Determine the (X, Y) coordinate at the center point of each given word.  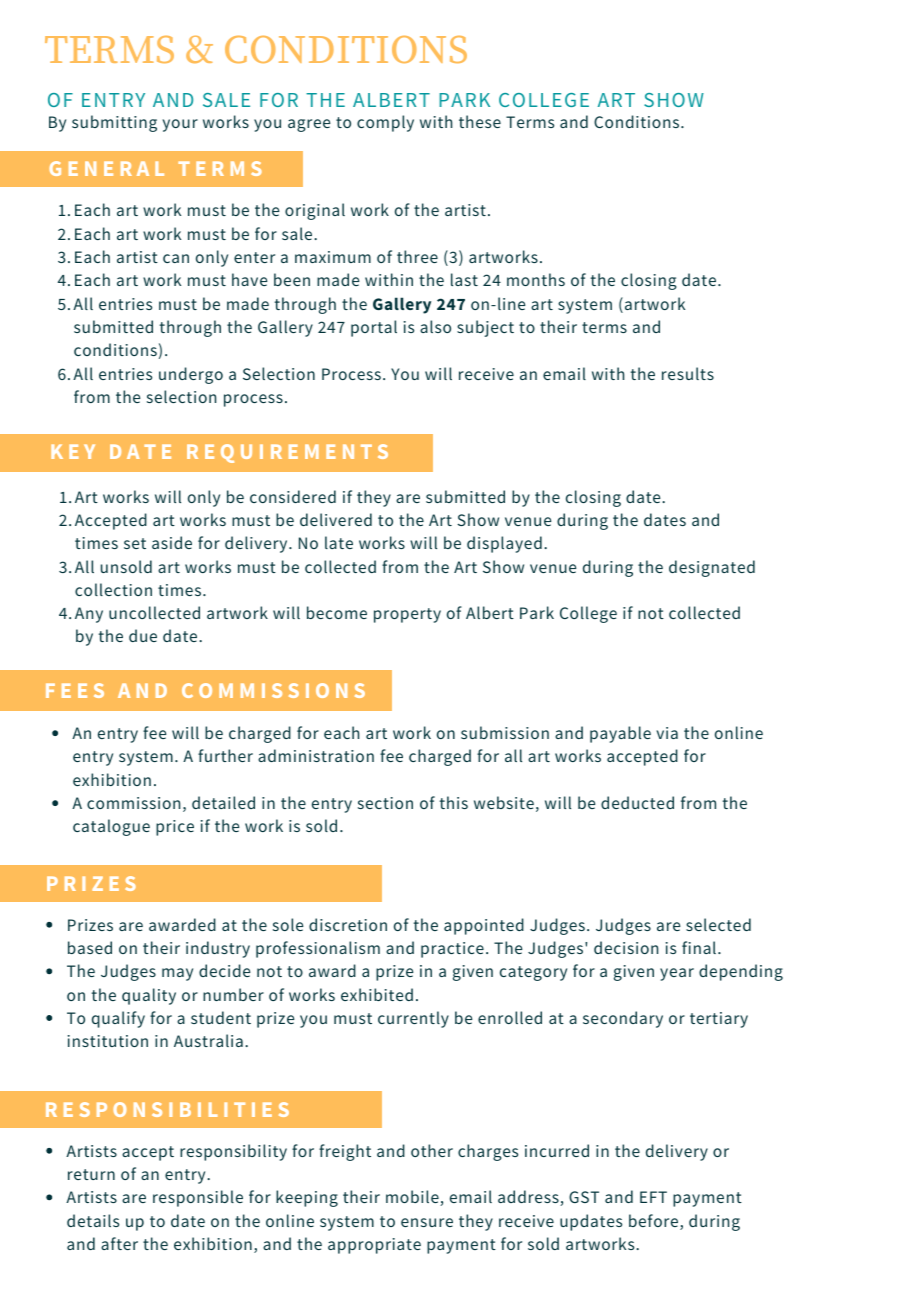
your (180, 125)
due (143, 635)
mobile (413, 1198)
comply (385, 123)
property (407, 615)
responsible (198, 1198)
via (667, 733)
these (480, 121)
